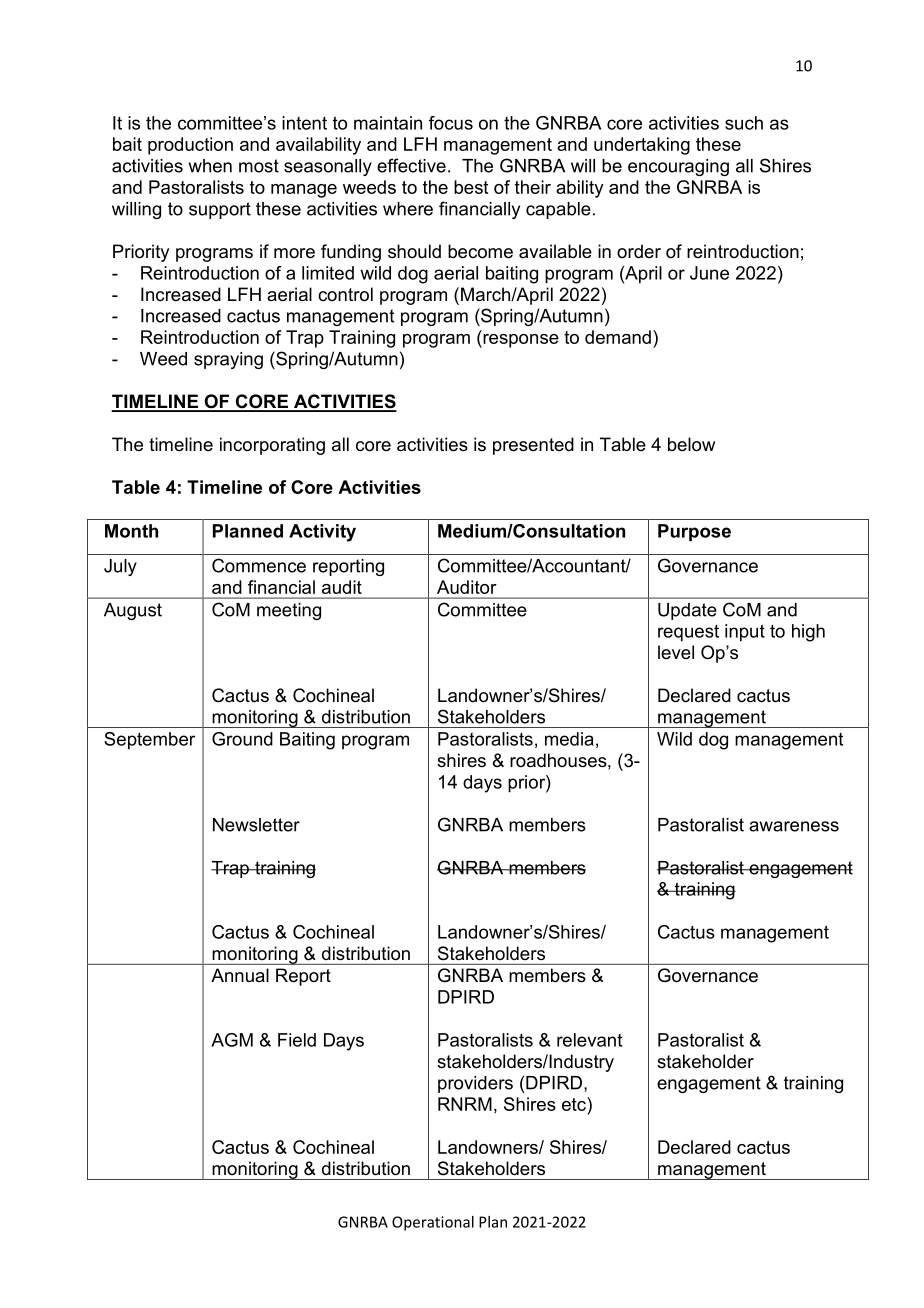  Describe the element at coordinates (471, 187) in the screenshot. I see `best` at that location.
